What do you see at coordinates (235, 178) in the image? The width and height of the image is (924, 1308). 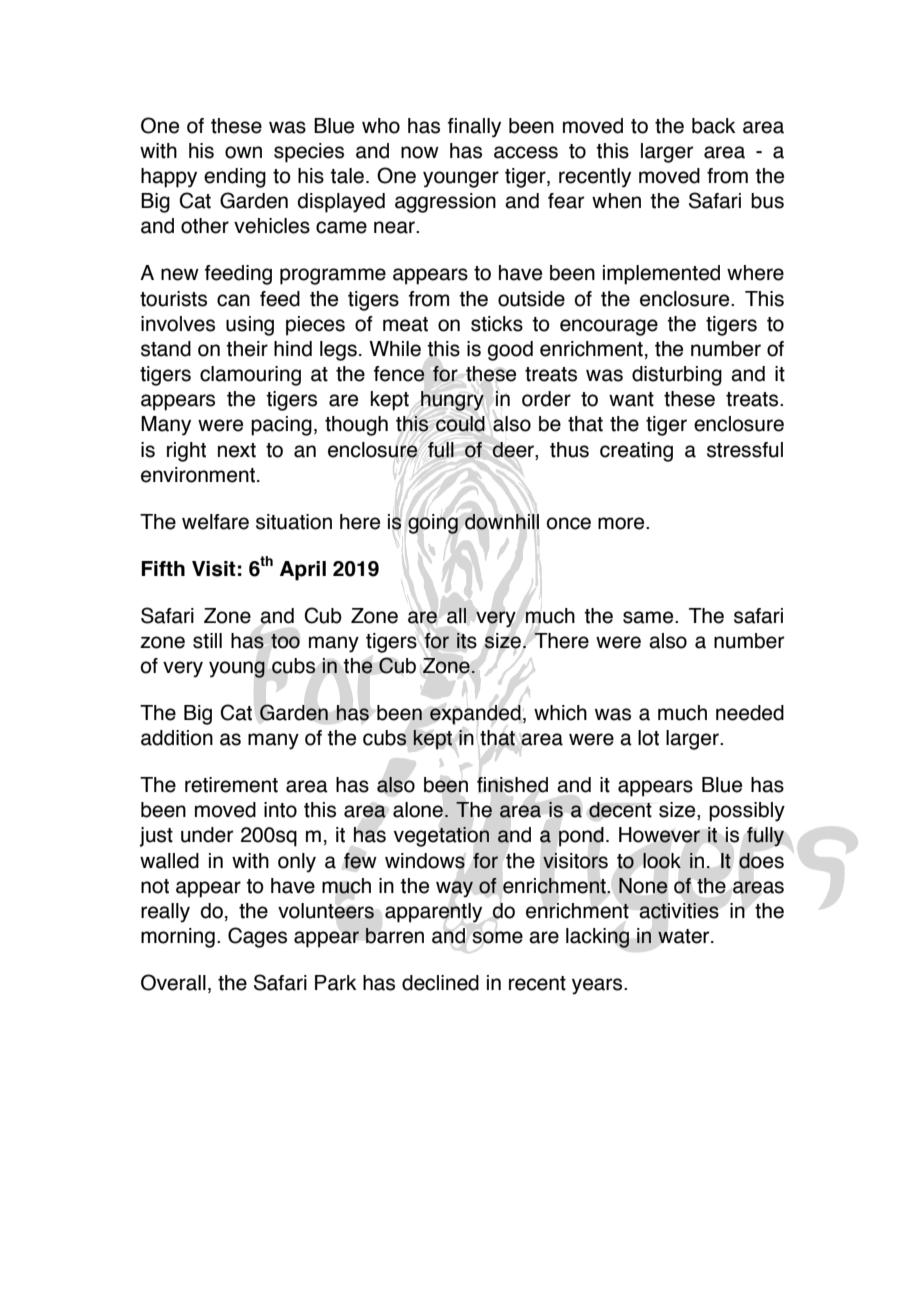 I see `ending` at bounding box center [235, 178].
